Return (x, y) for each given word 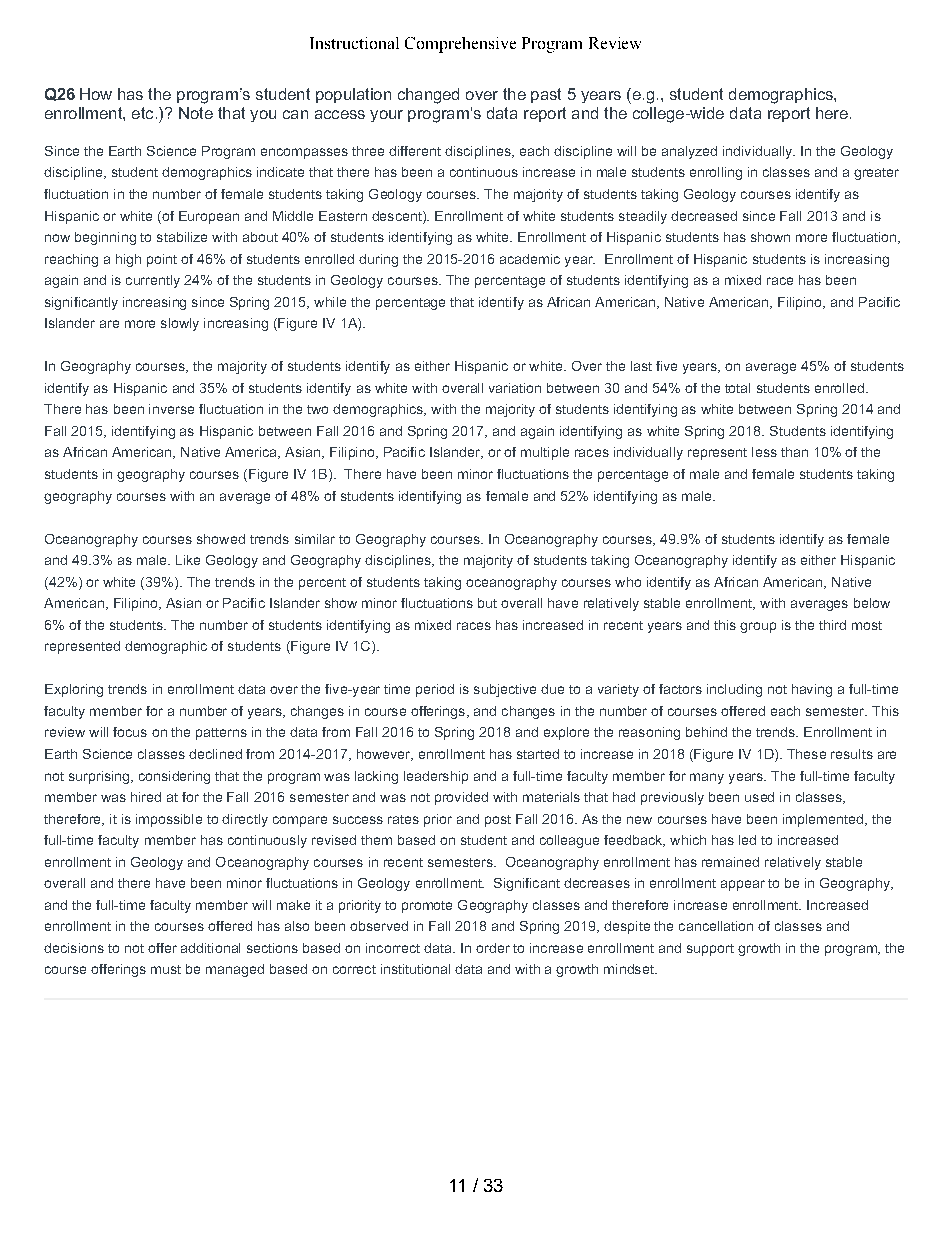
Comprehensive (460, 45)
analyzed (689, 152)
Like (188, 560)
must (166, 969)
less (764, 452)
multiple (545, 453)
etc (142, 113)
